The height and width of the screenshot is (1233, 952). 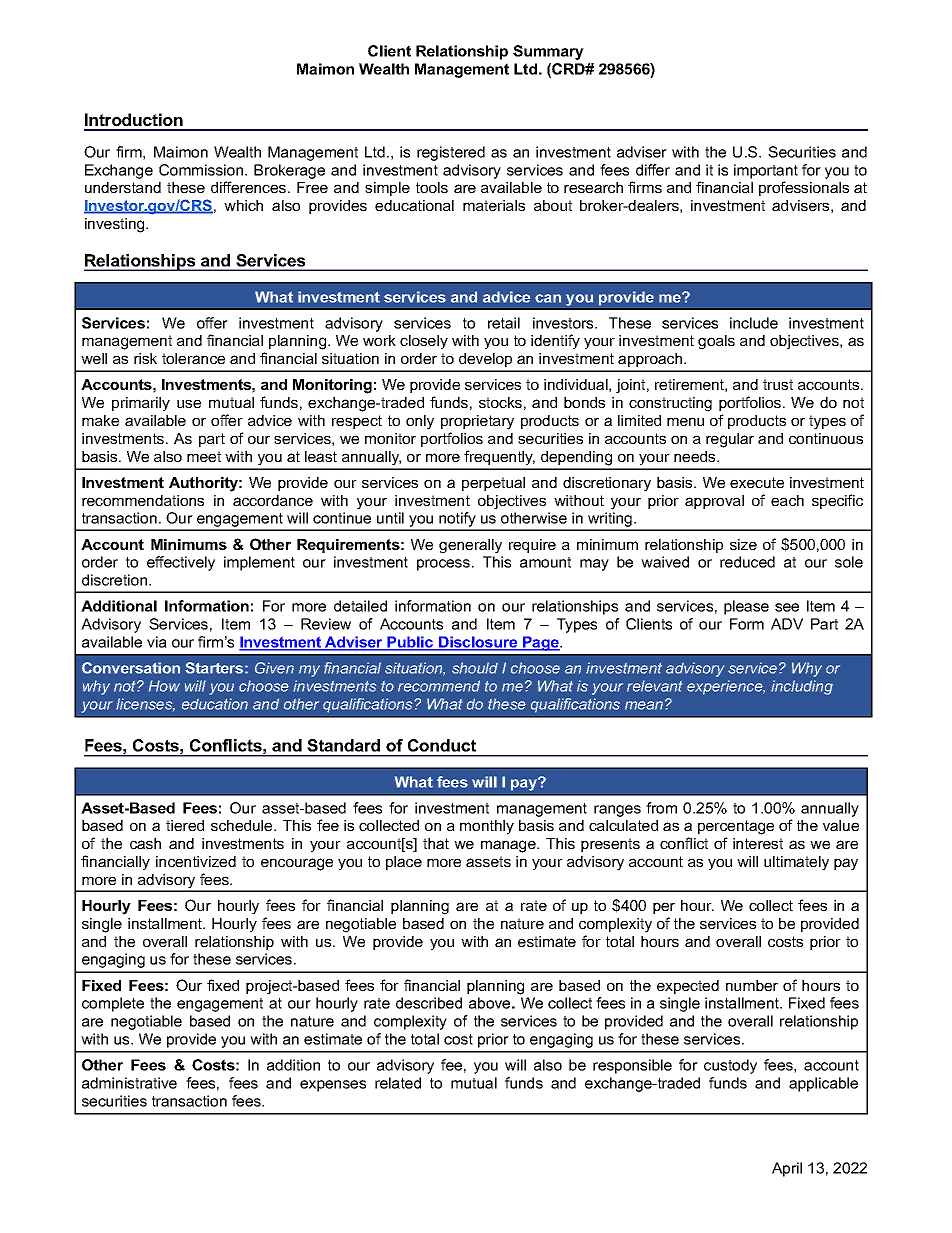 I want to click on Commission, so click(x=202, y=170).
